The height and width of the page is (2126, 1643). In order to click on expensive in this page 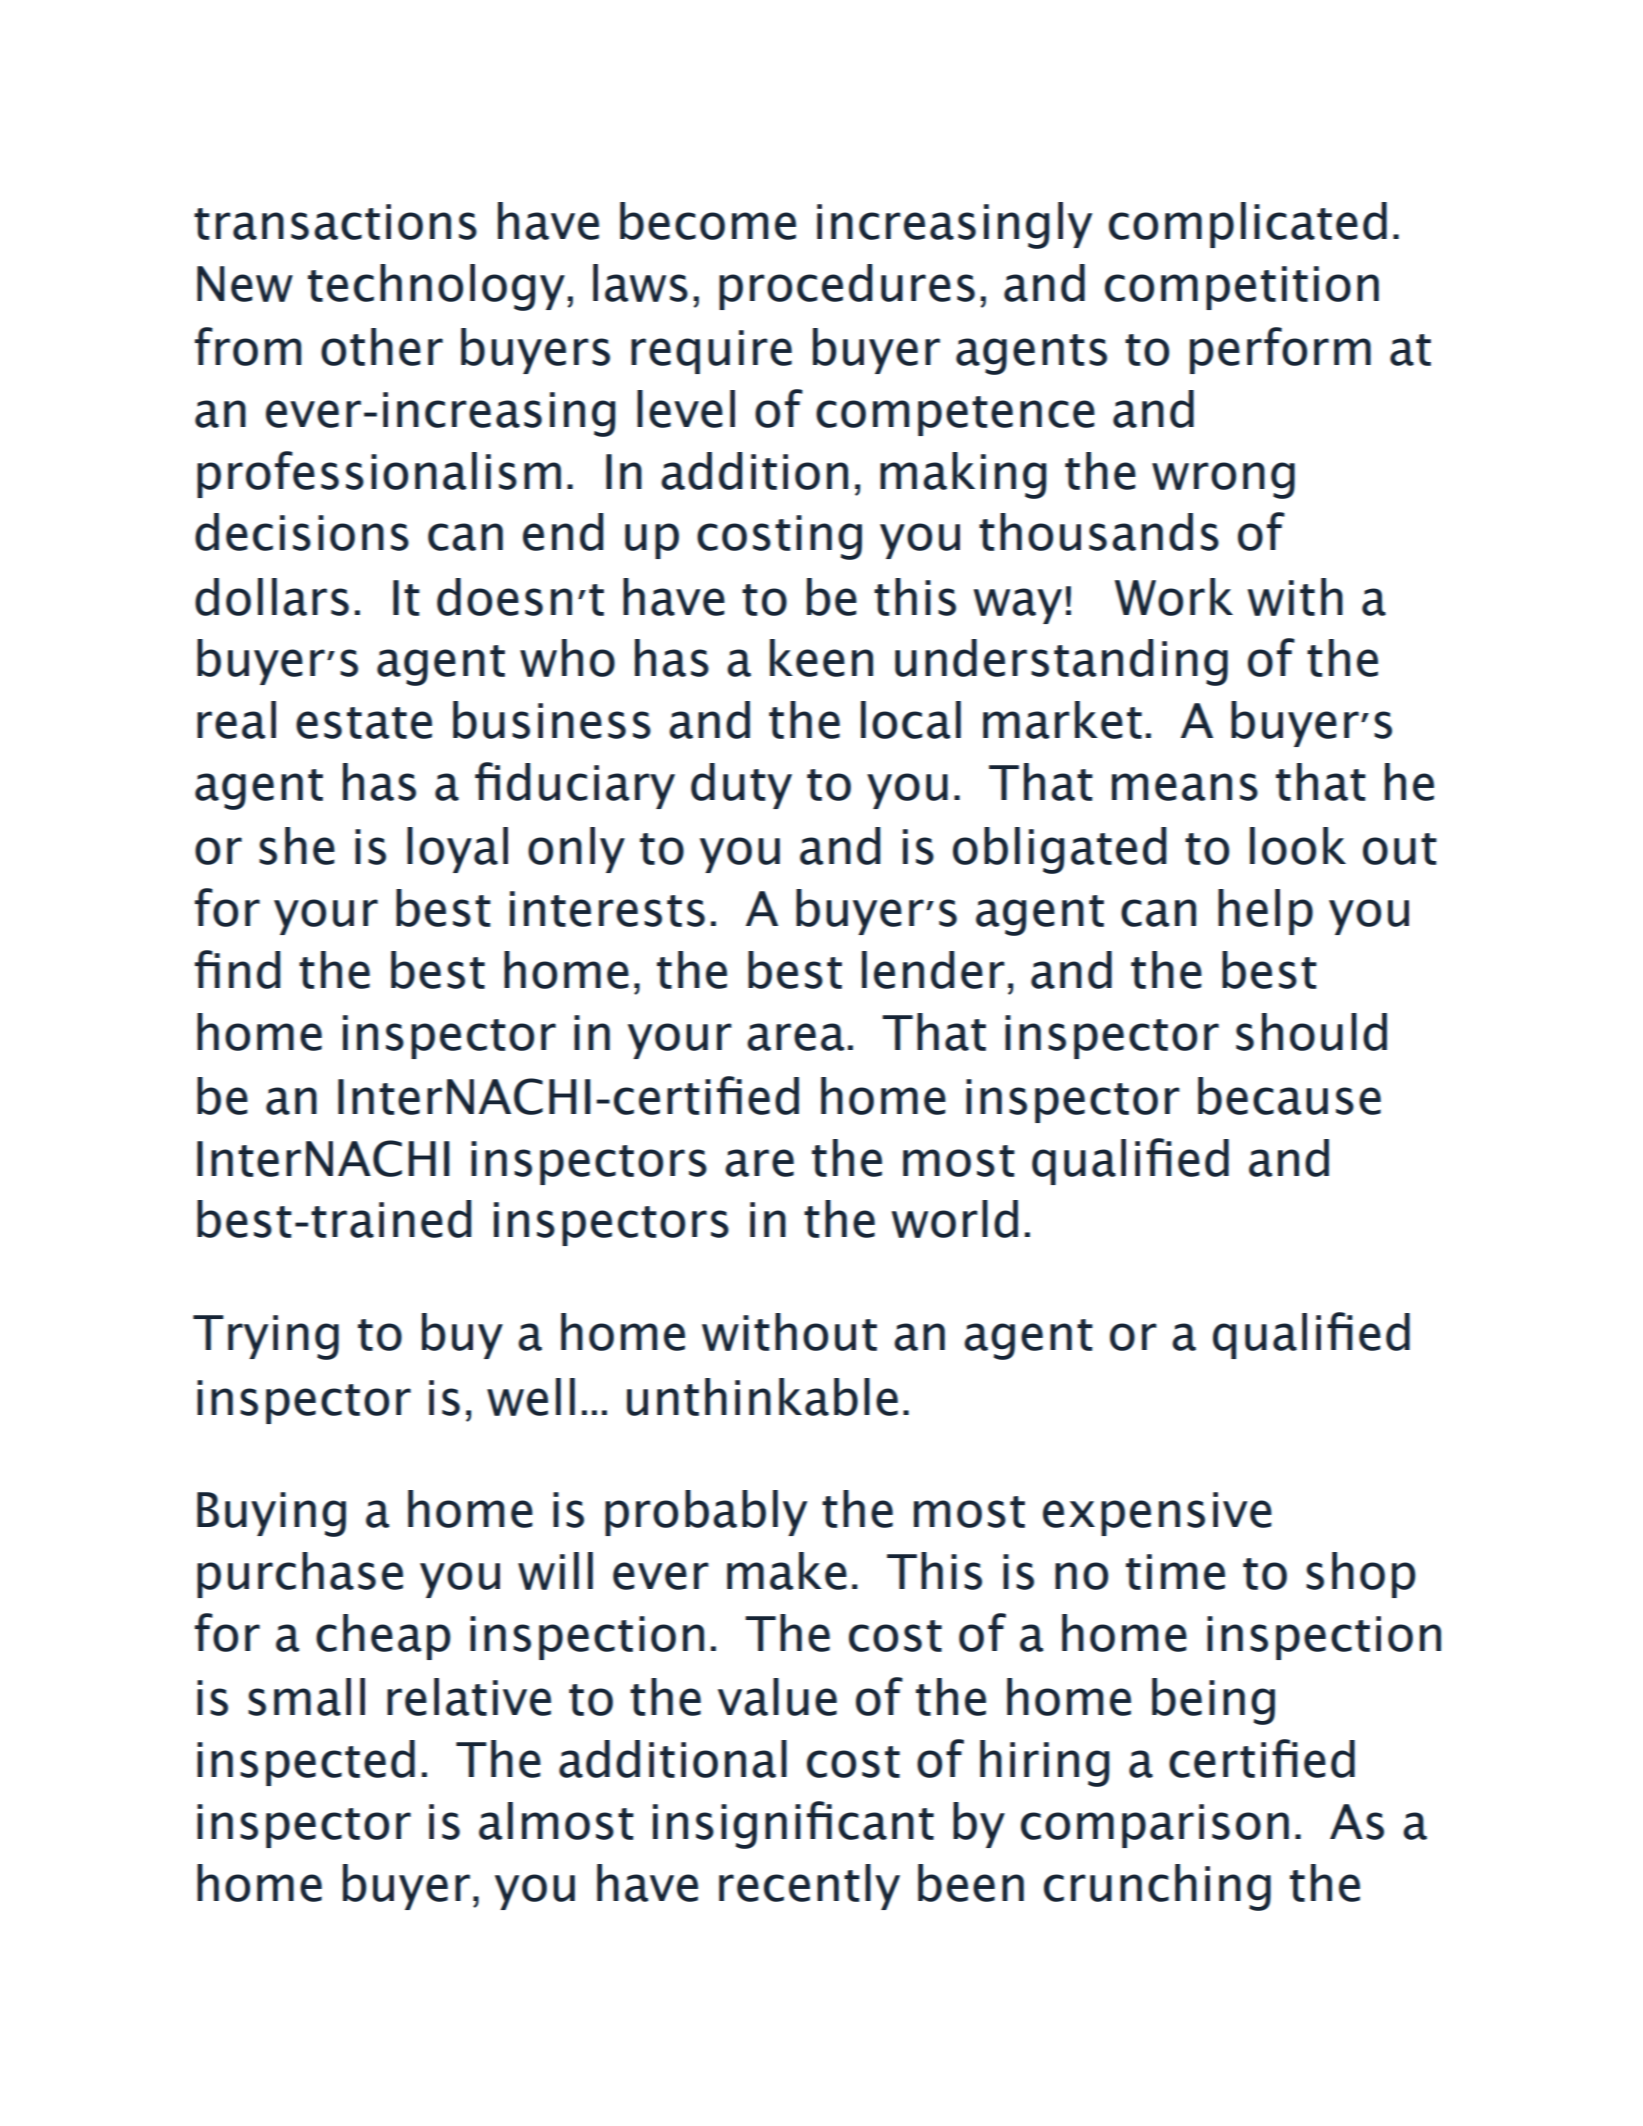, I will do `click(1157, 1514)`.
